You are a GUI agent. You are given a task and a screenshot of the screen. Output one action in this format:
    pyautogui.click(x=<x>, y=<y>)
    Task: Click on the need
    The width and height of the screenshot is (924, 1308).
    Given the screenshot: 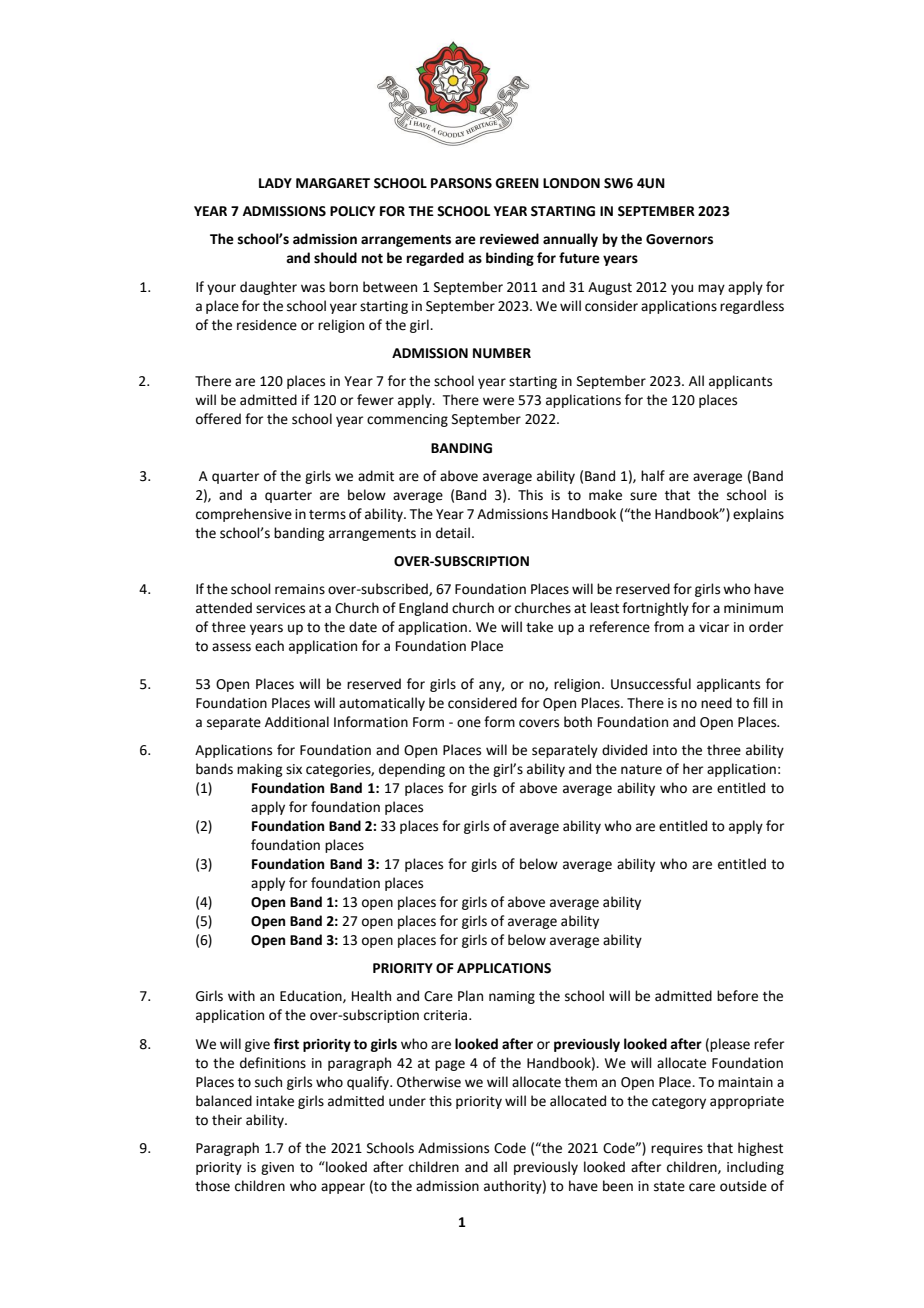 What is the action you would take?
    pyautogui.click(x=716, y=703)
